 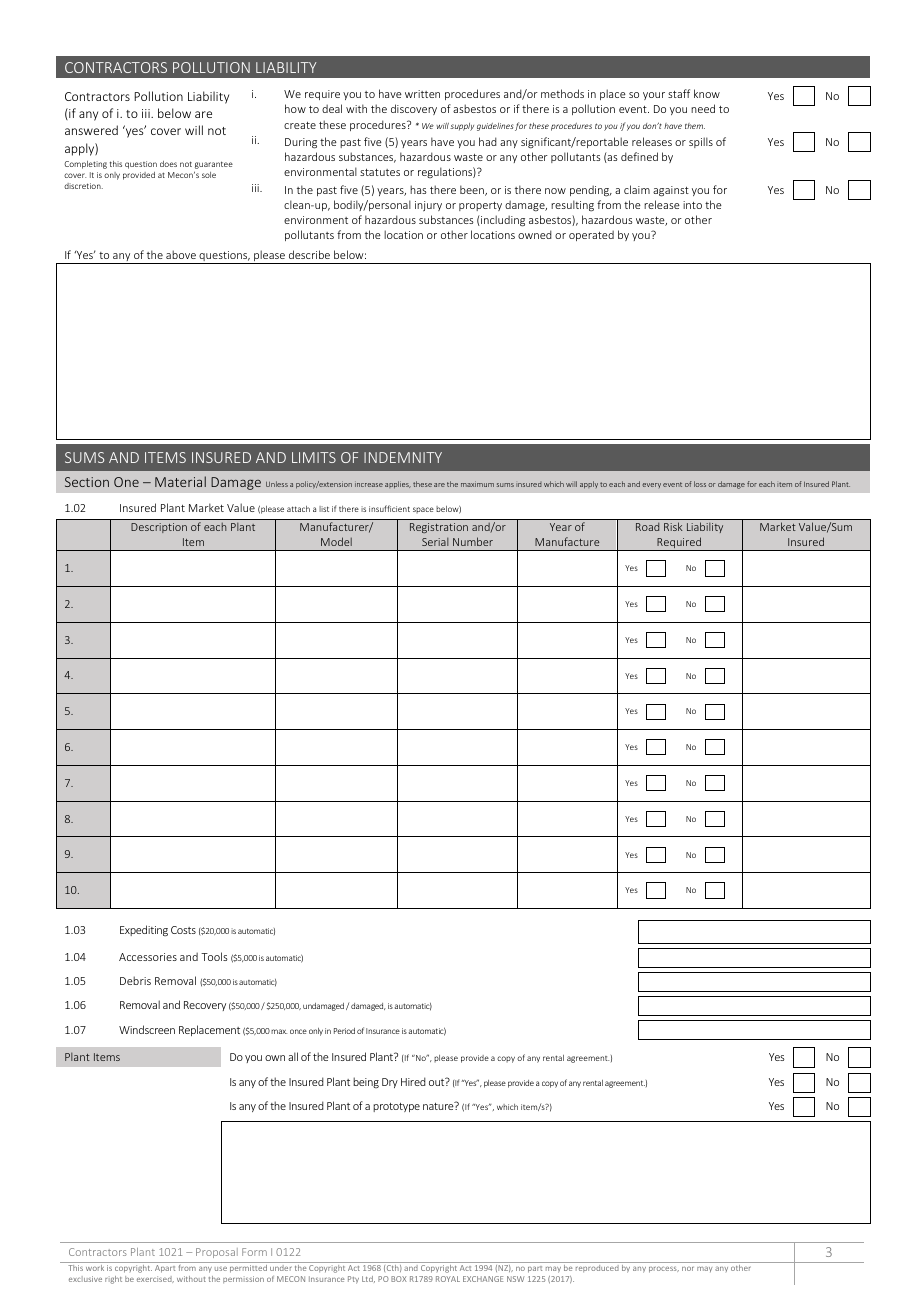 I want to click on Period, so click(x=344, y=1031).
